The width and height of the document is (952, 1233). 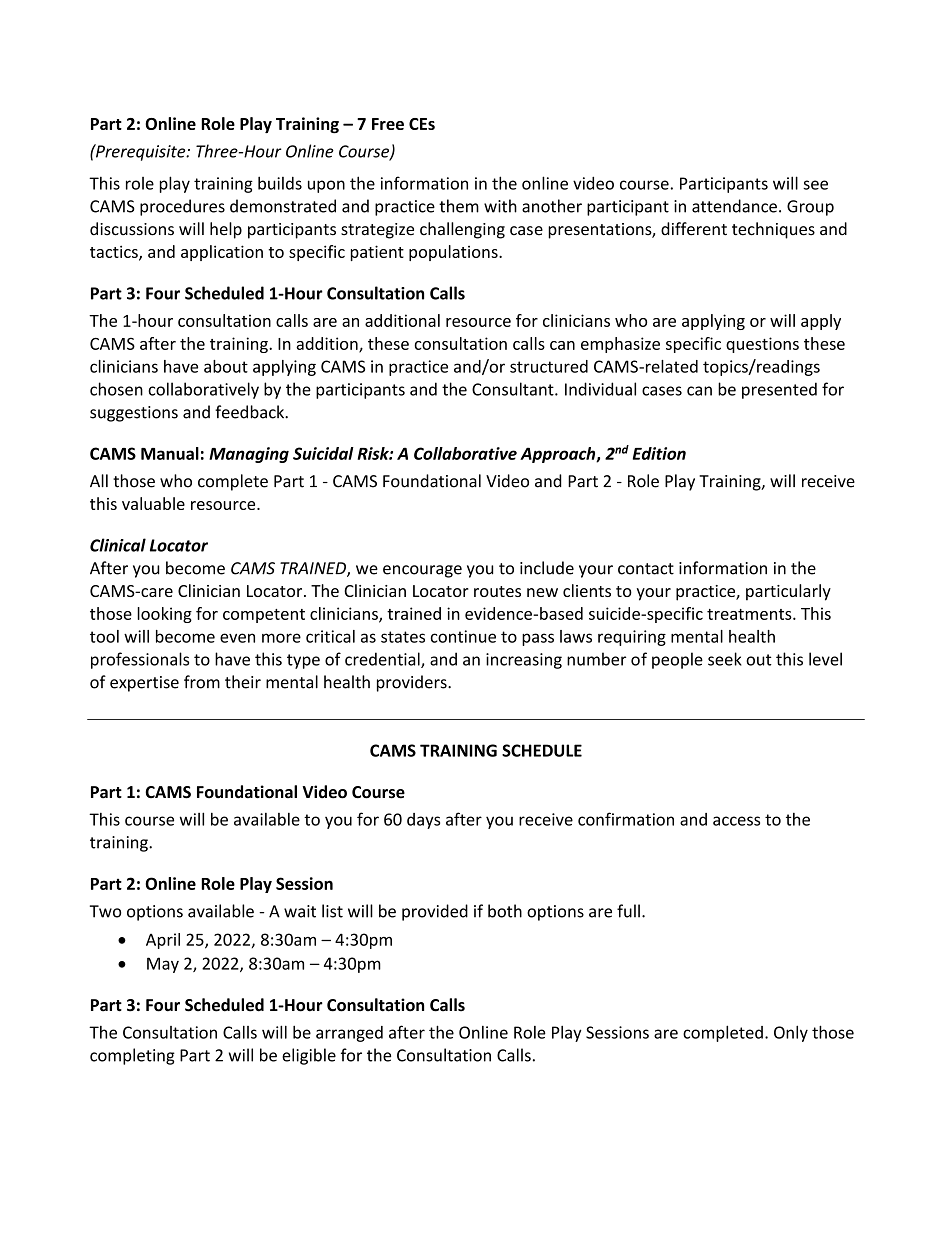 What do you see at coordinates (750, 614) in the document?
I see `treatments` at bounding box center [750, 614].
